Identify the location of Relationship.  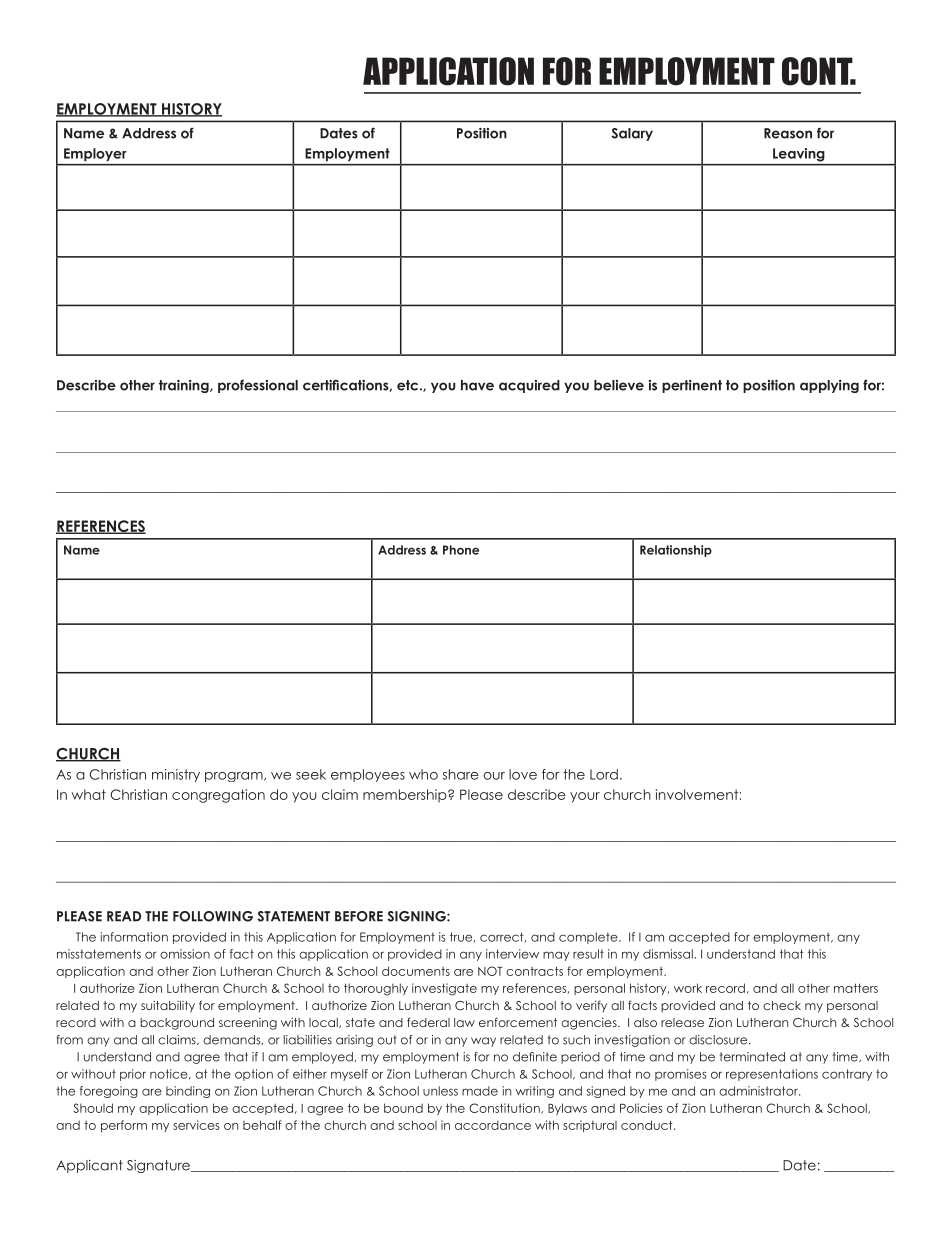
(676, 551).
